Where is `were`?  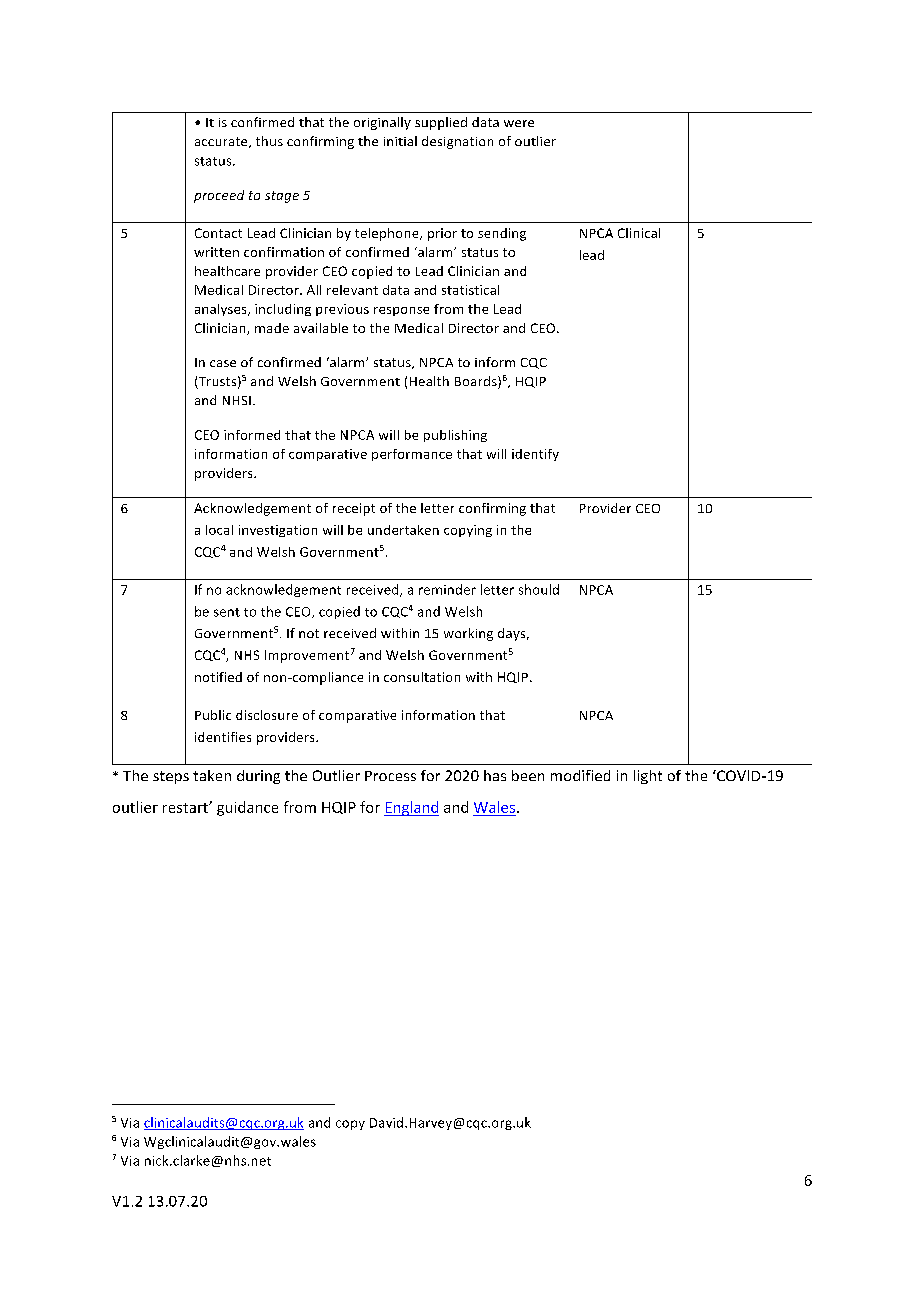 were is located at coordinates (519, 123).
